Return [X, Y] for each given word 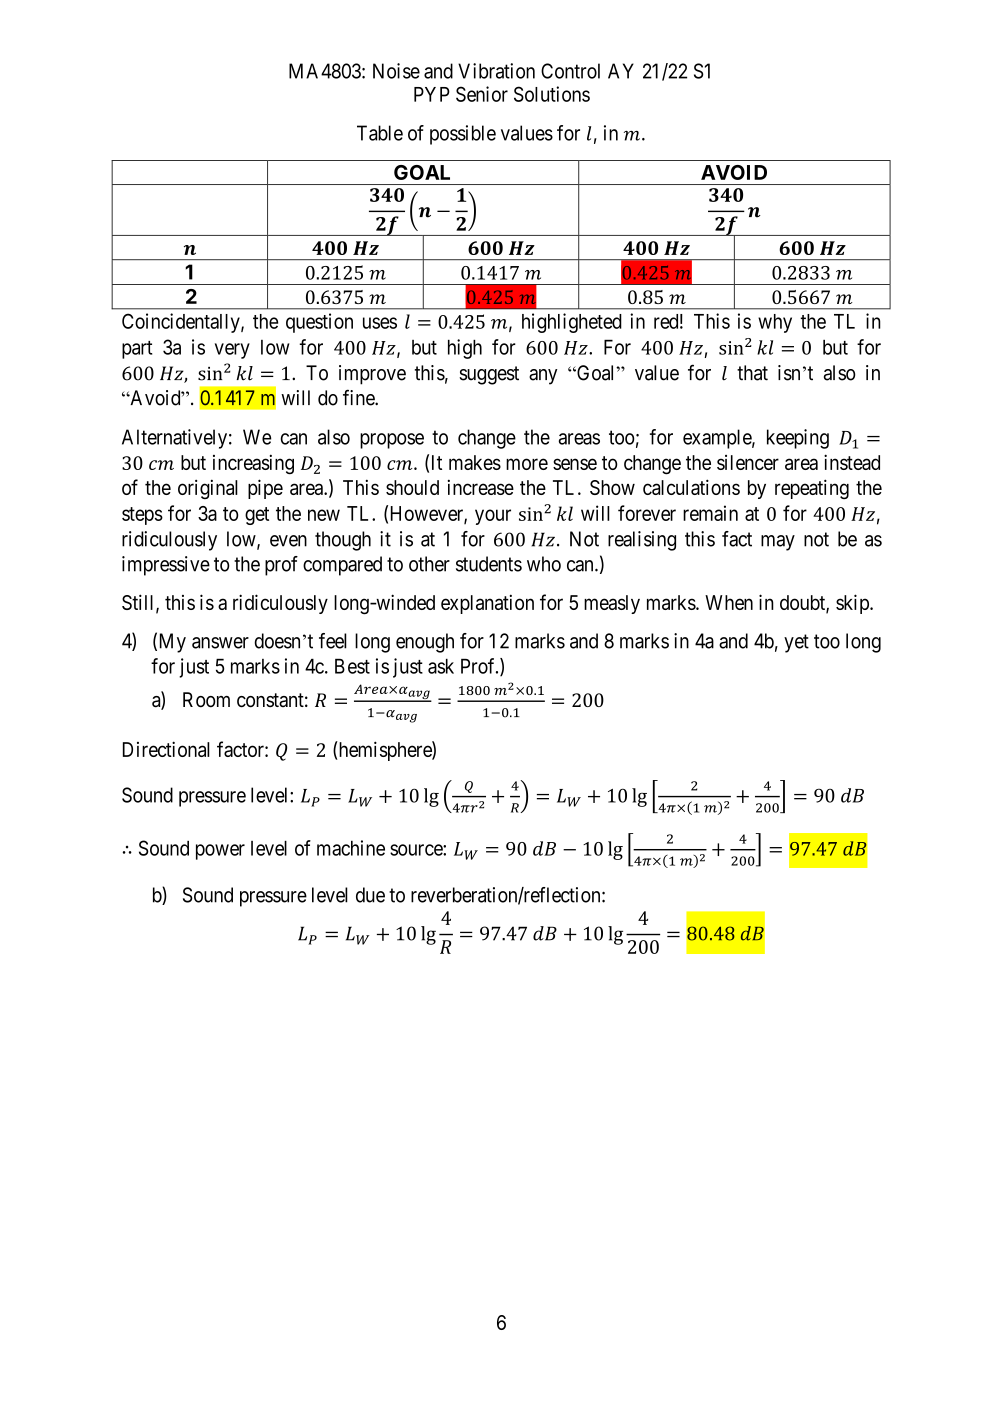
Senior [482, 94]
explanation [487, 604]
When [729, 602]
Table [380, 133]
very [232, 351]
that [752, 373]
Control [570, 71]
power [220, 852]
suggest [489, 375]
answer [220, 643]
